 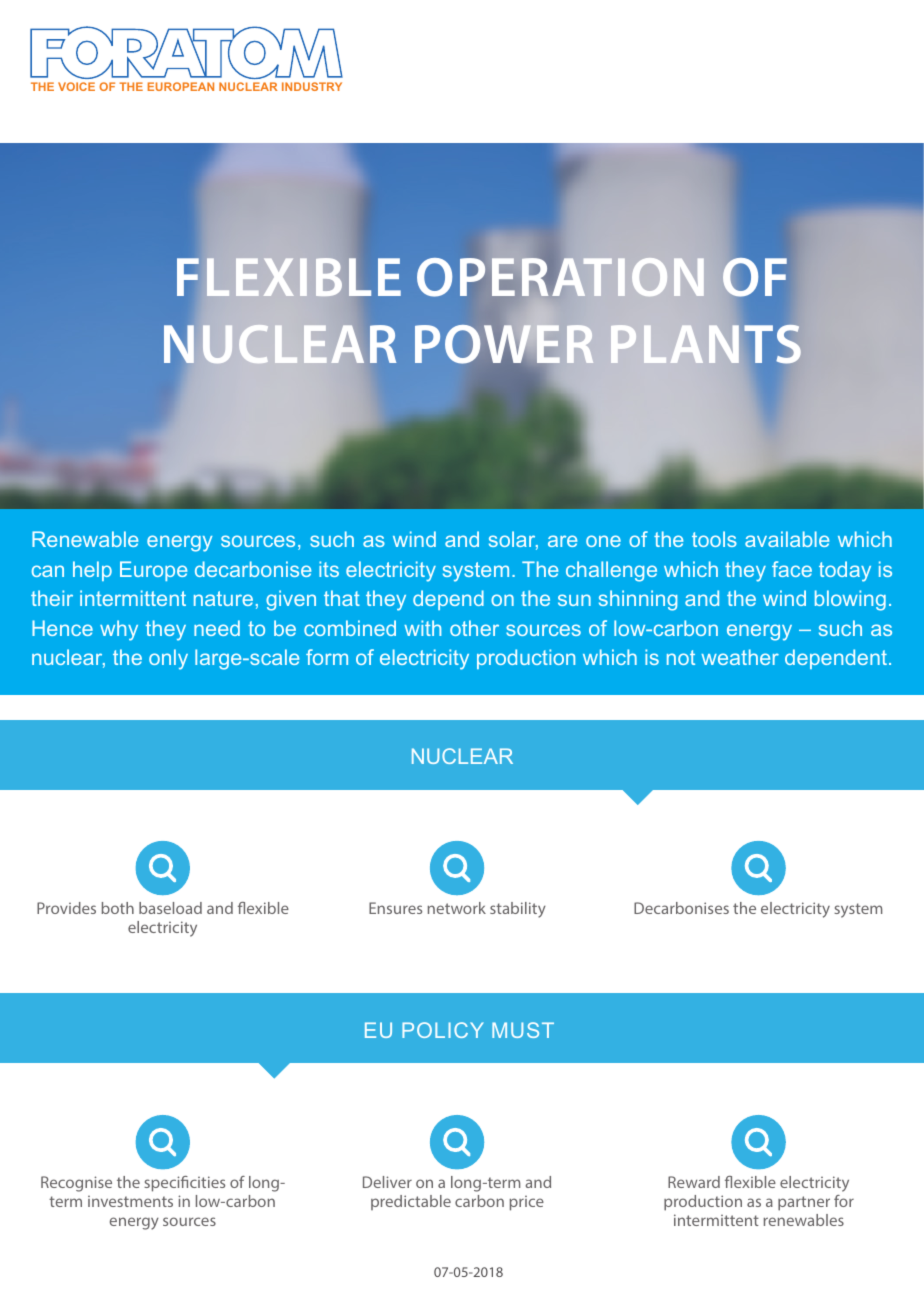 What do you see at coordinates (560, 276) in the document?
I see `OPERATION` at bounding box center [560, 276].
